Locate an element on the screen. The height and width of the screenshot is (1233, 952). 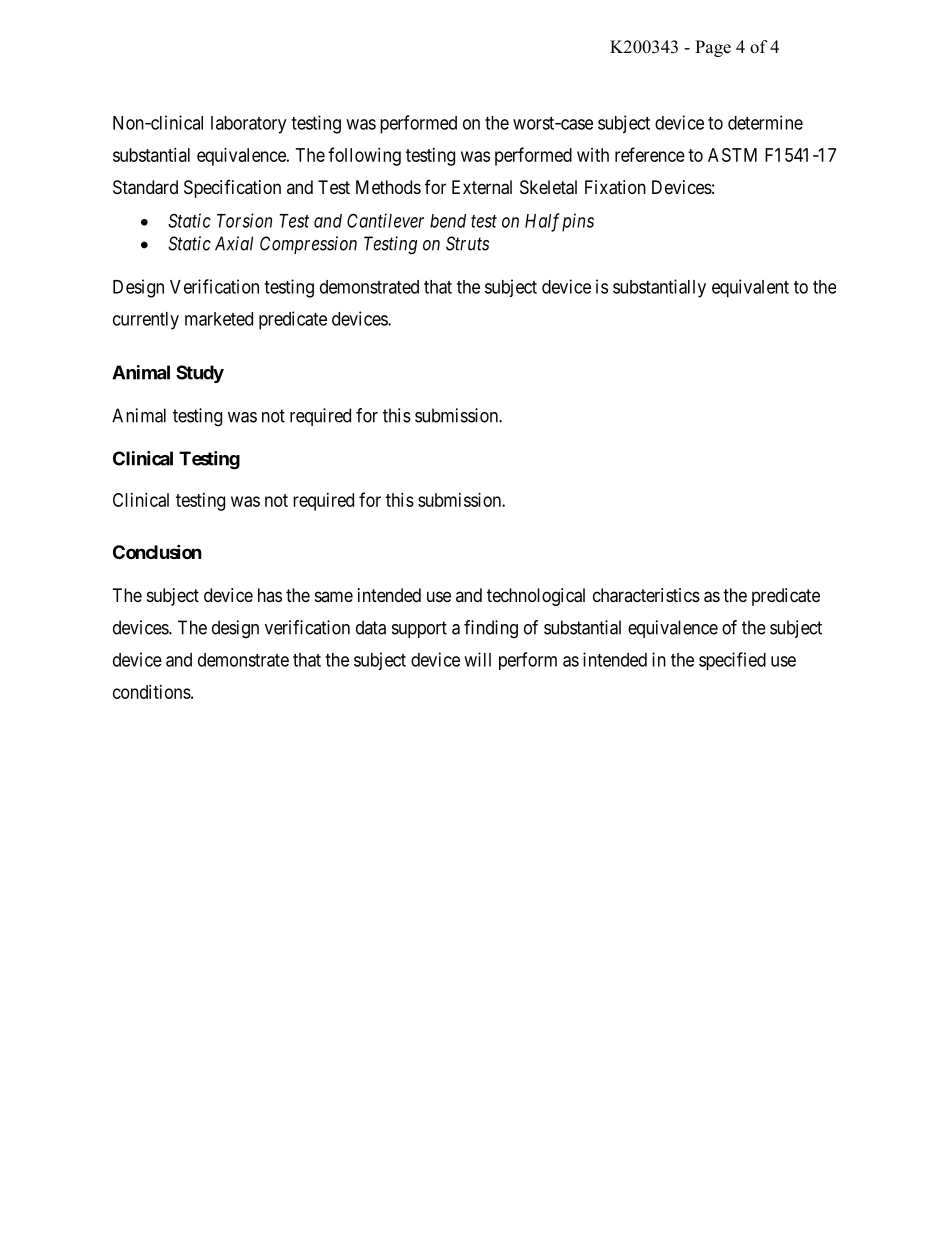
following is located at coordinates (364, 156).
